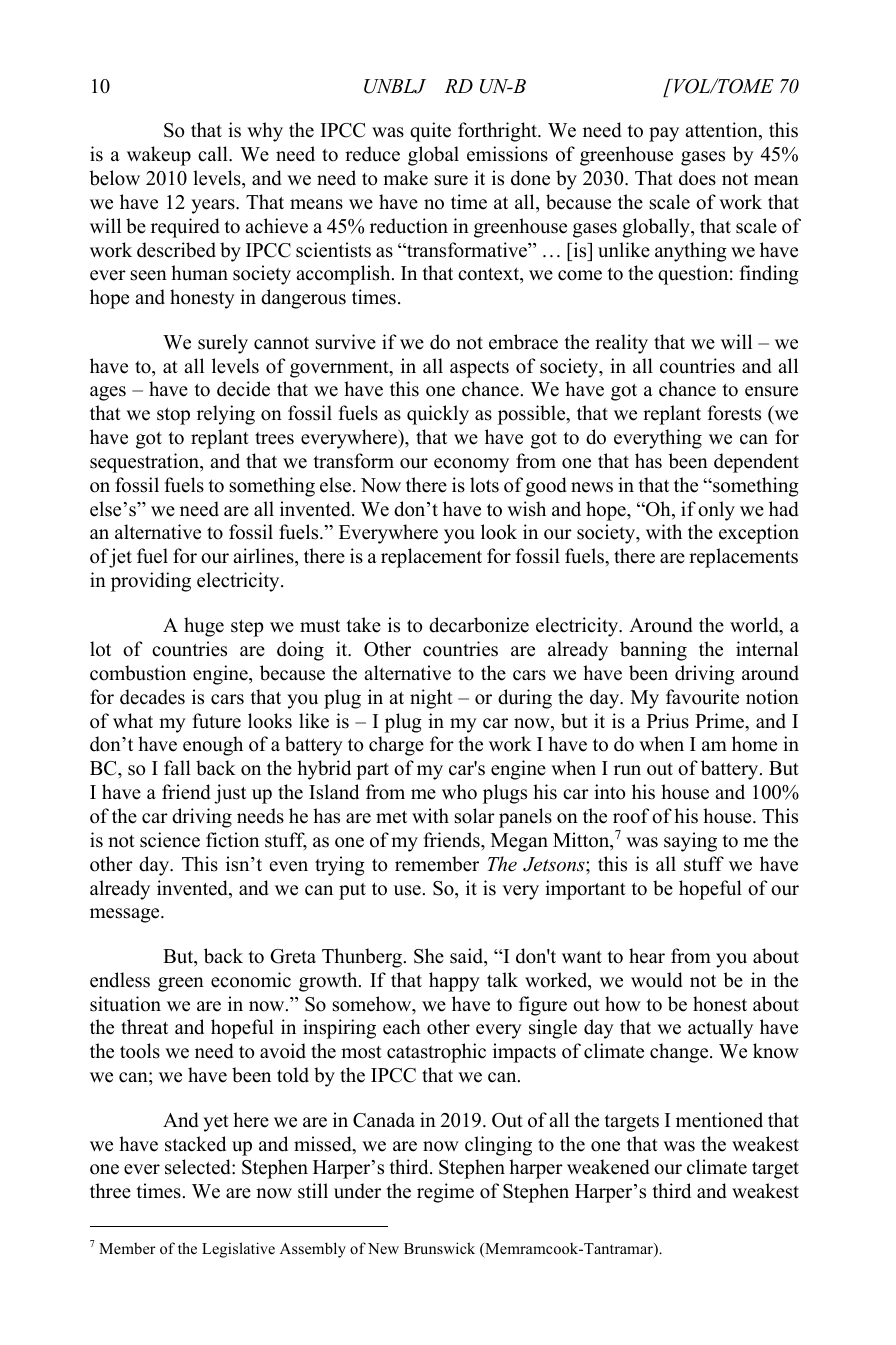 The height and width of the screenshot is (1345, 896). I want to click on does, so click(697, 178).
